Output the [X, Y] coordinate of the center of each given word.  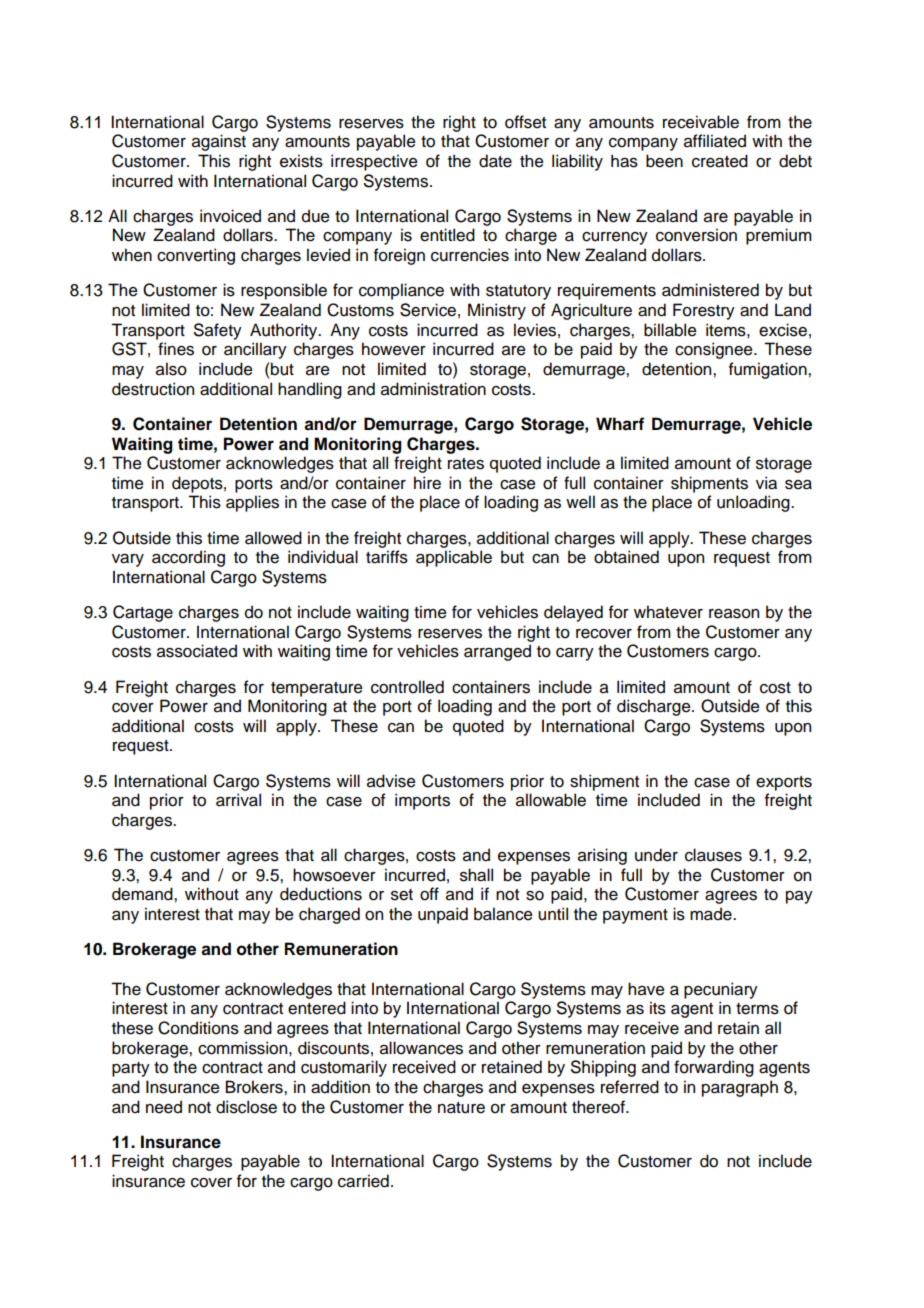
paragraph [740, 1088]
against [219, 142]
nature [461, 1108]
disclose [246, 1107]
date [495, 161]
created [720, 161]
